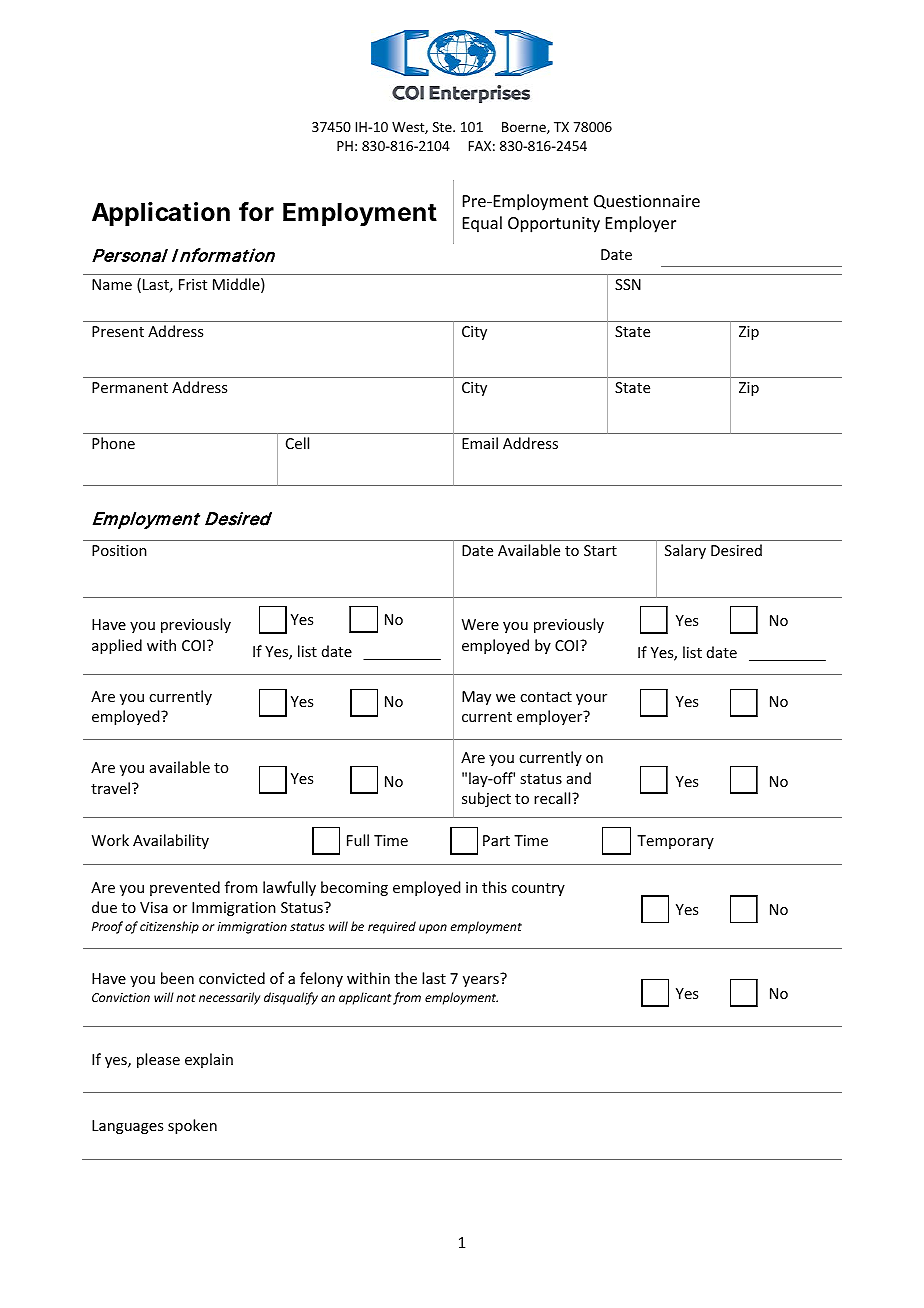 This document has height=1308, width=924. Describe the element at coordinates (192, 1126) in the document. I see `spoken` at that location.
